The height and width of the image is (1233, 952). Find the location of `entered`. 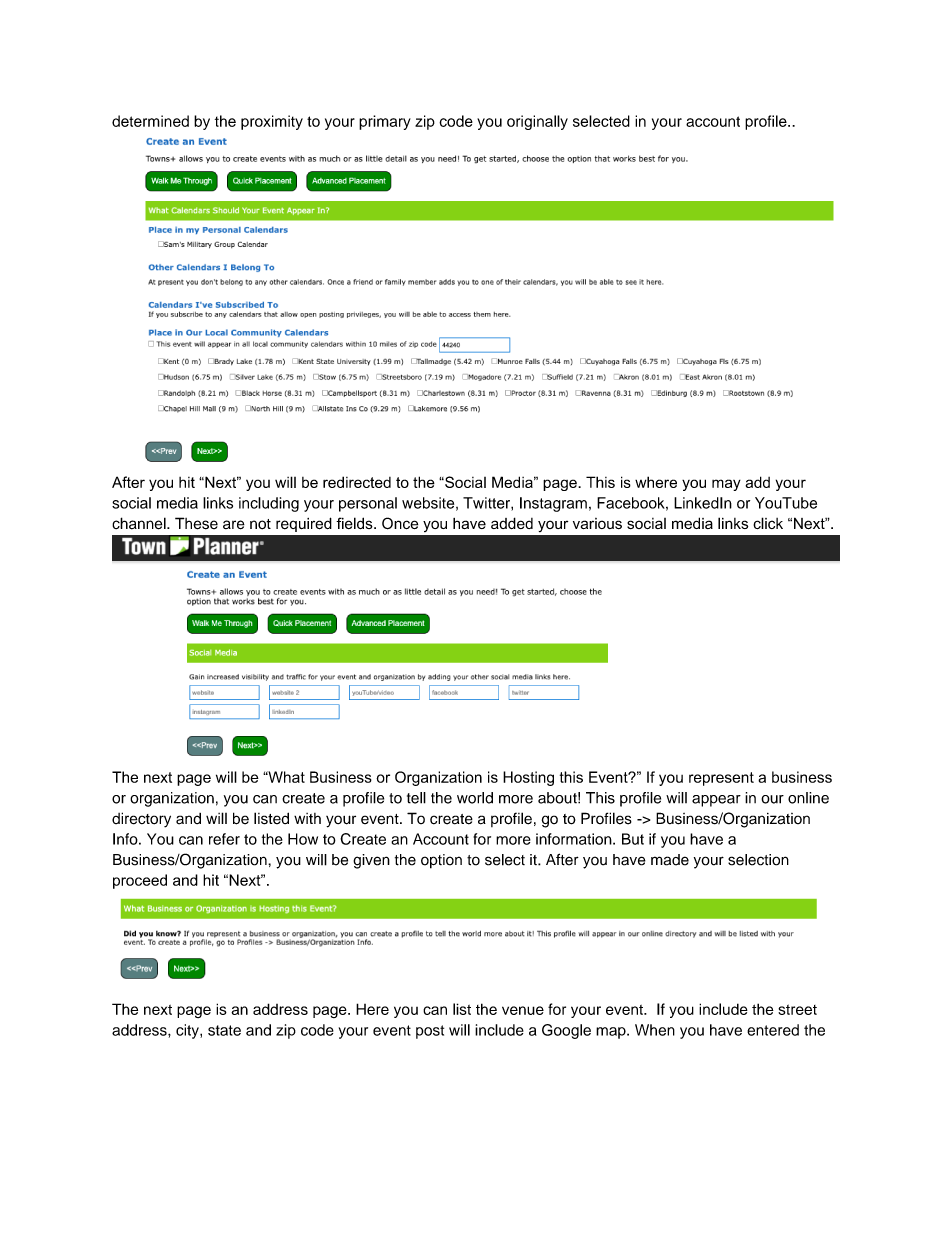

entered is located at coordinates (773, 1030).
